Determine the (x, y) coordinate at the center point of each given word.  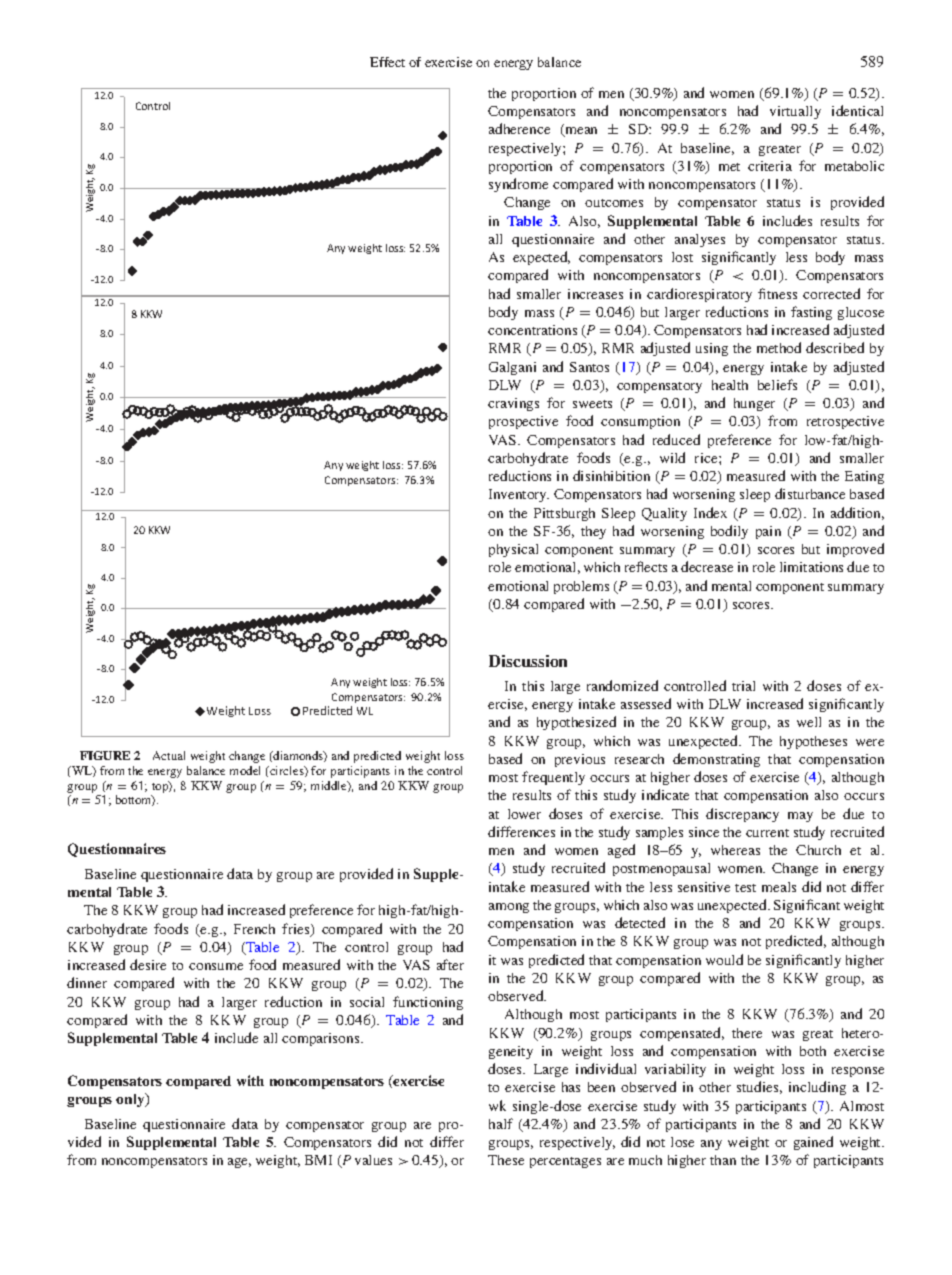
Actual (169, 755)
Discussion (528, 661)
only (131, 1100)
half (501, 1123)
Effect (387, 62)
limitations (811, 567)
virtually (795, 112)
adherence (519, 128)
